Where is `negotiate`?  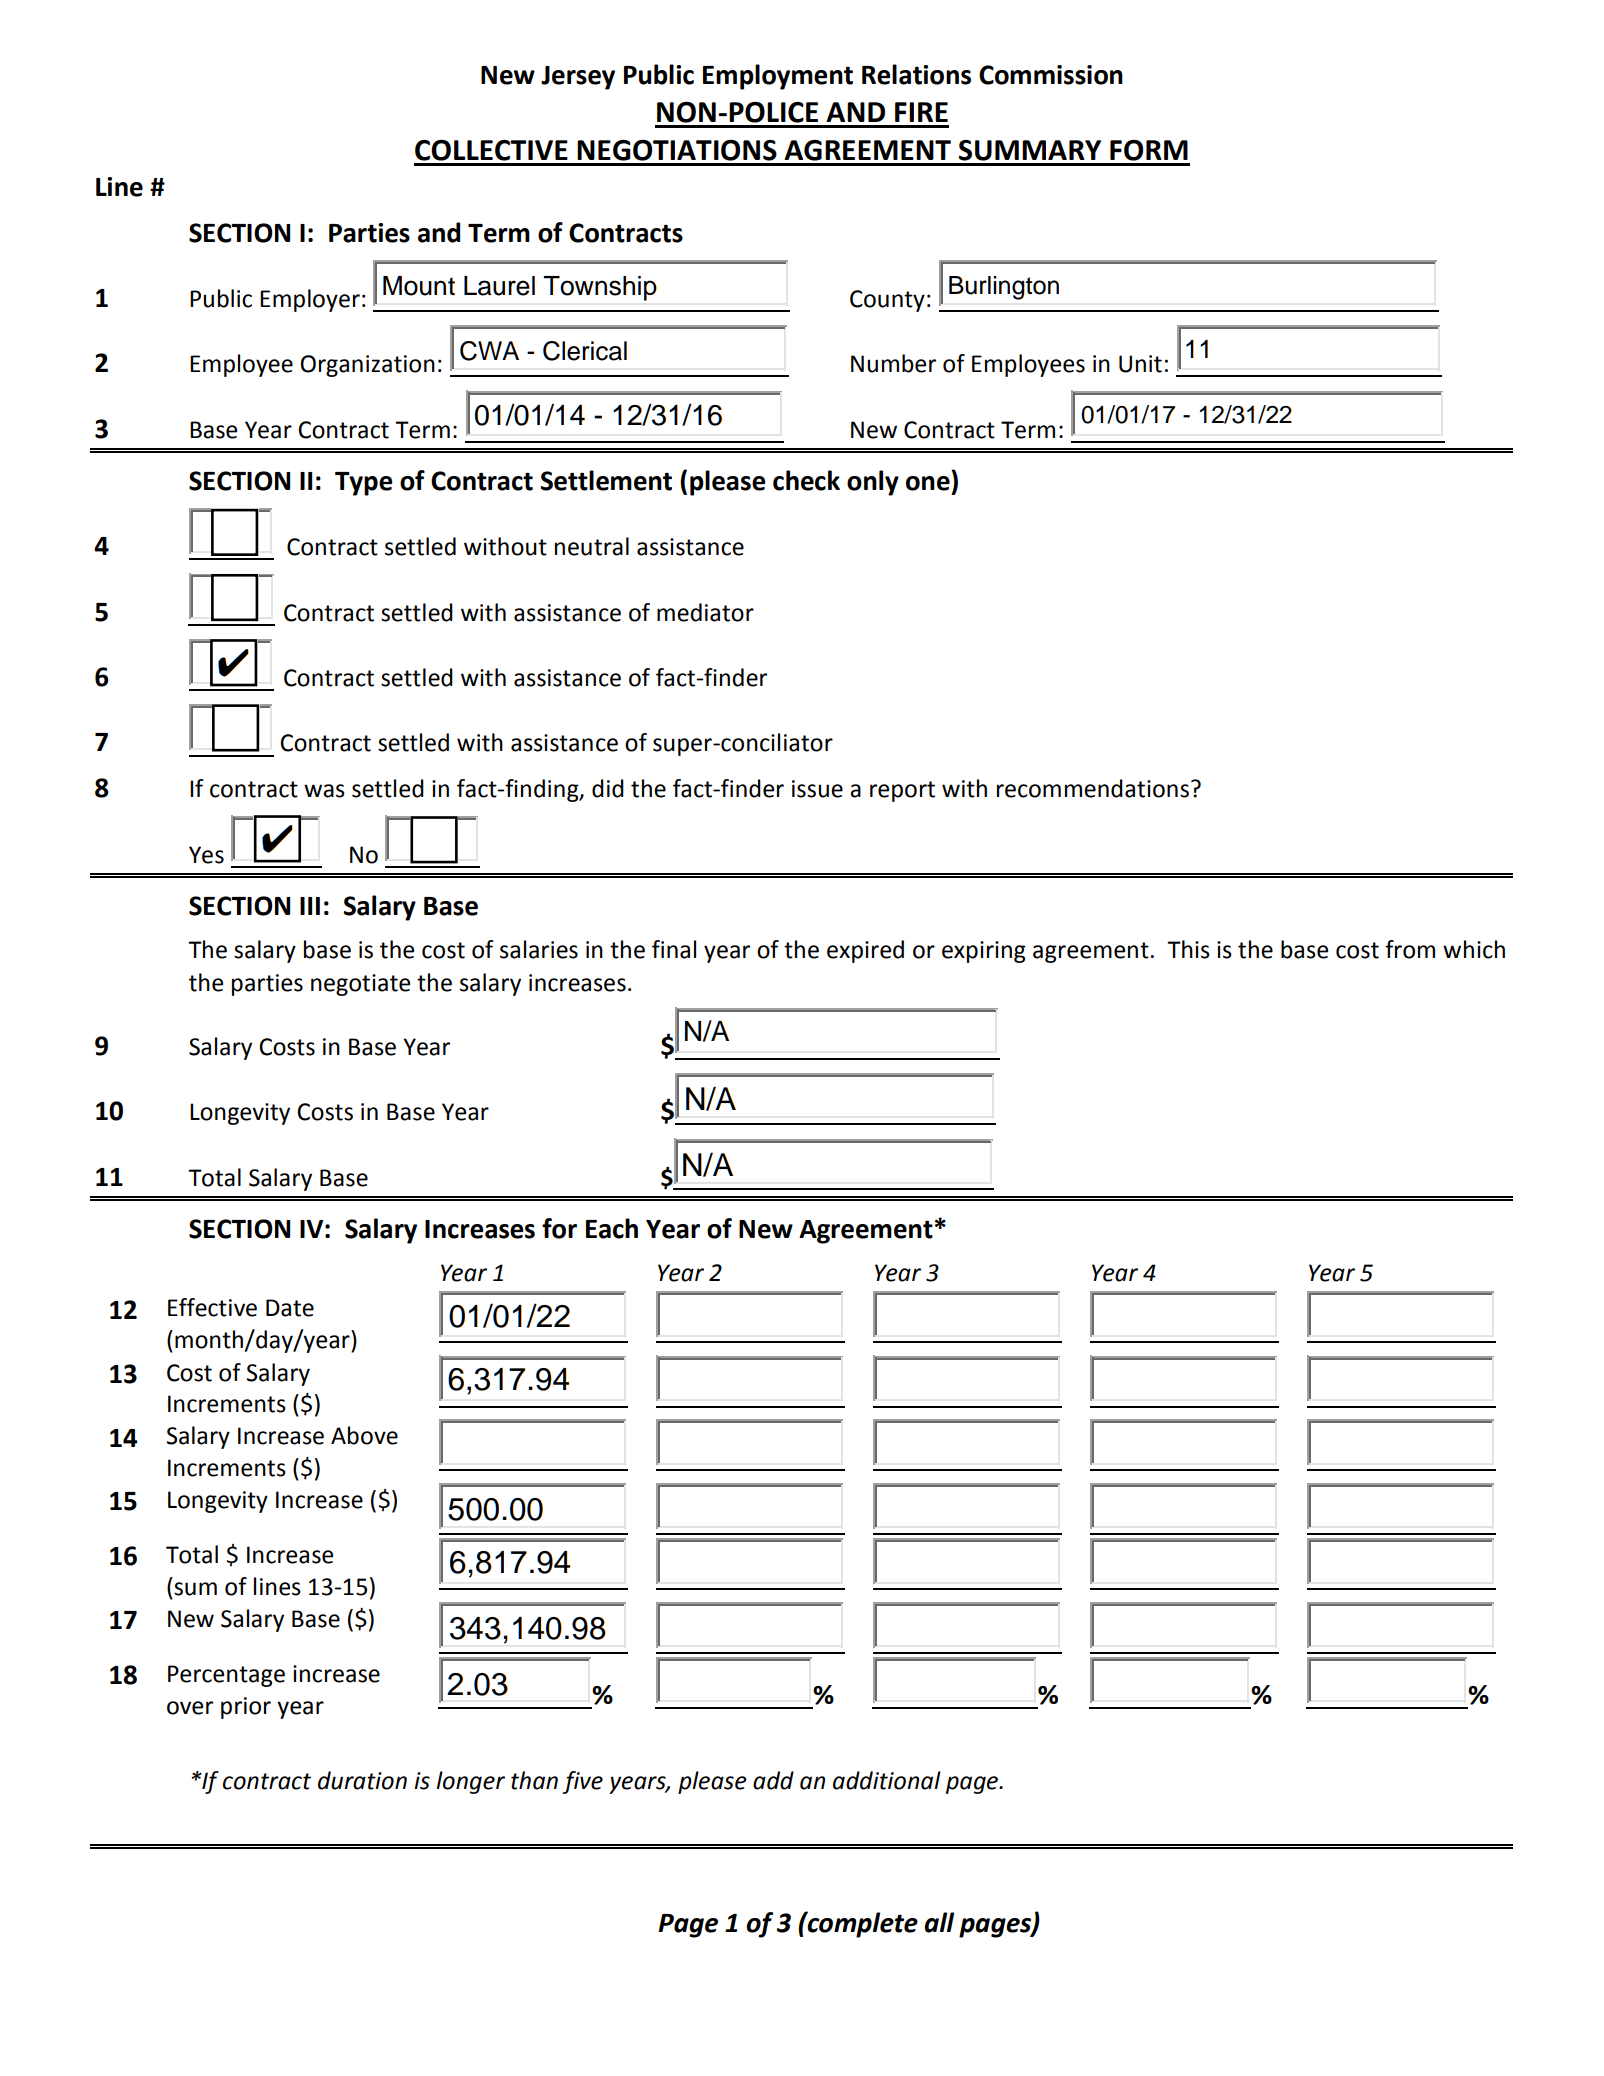
negotiate is located at coordinates (360, 985).
